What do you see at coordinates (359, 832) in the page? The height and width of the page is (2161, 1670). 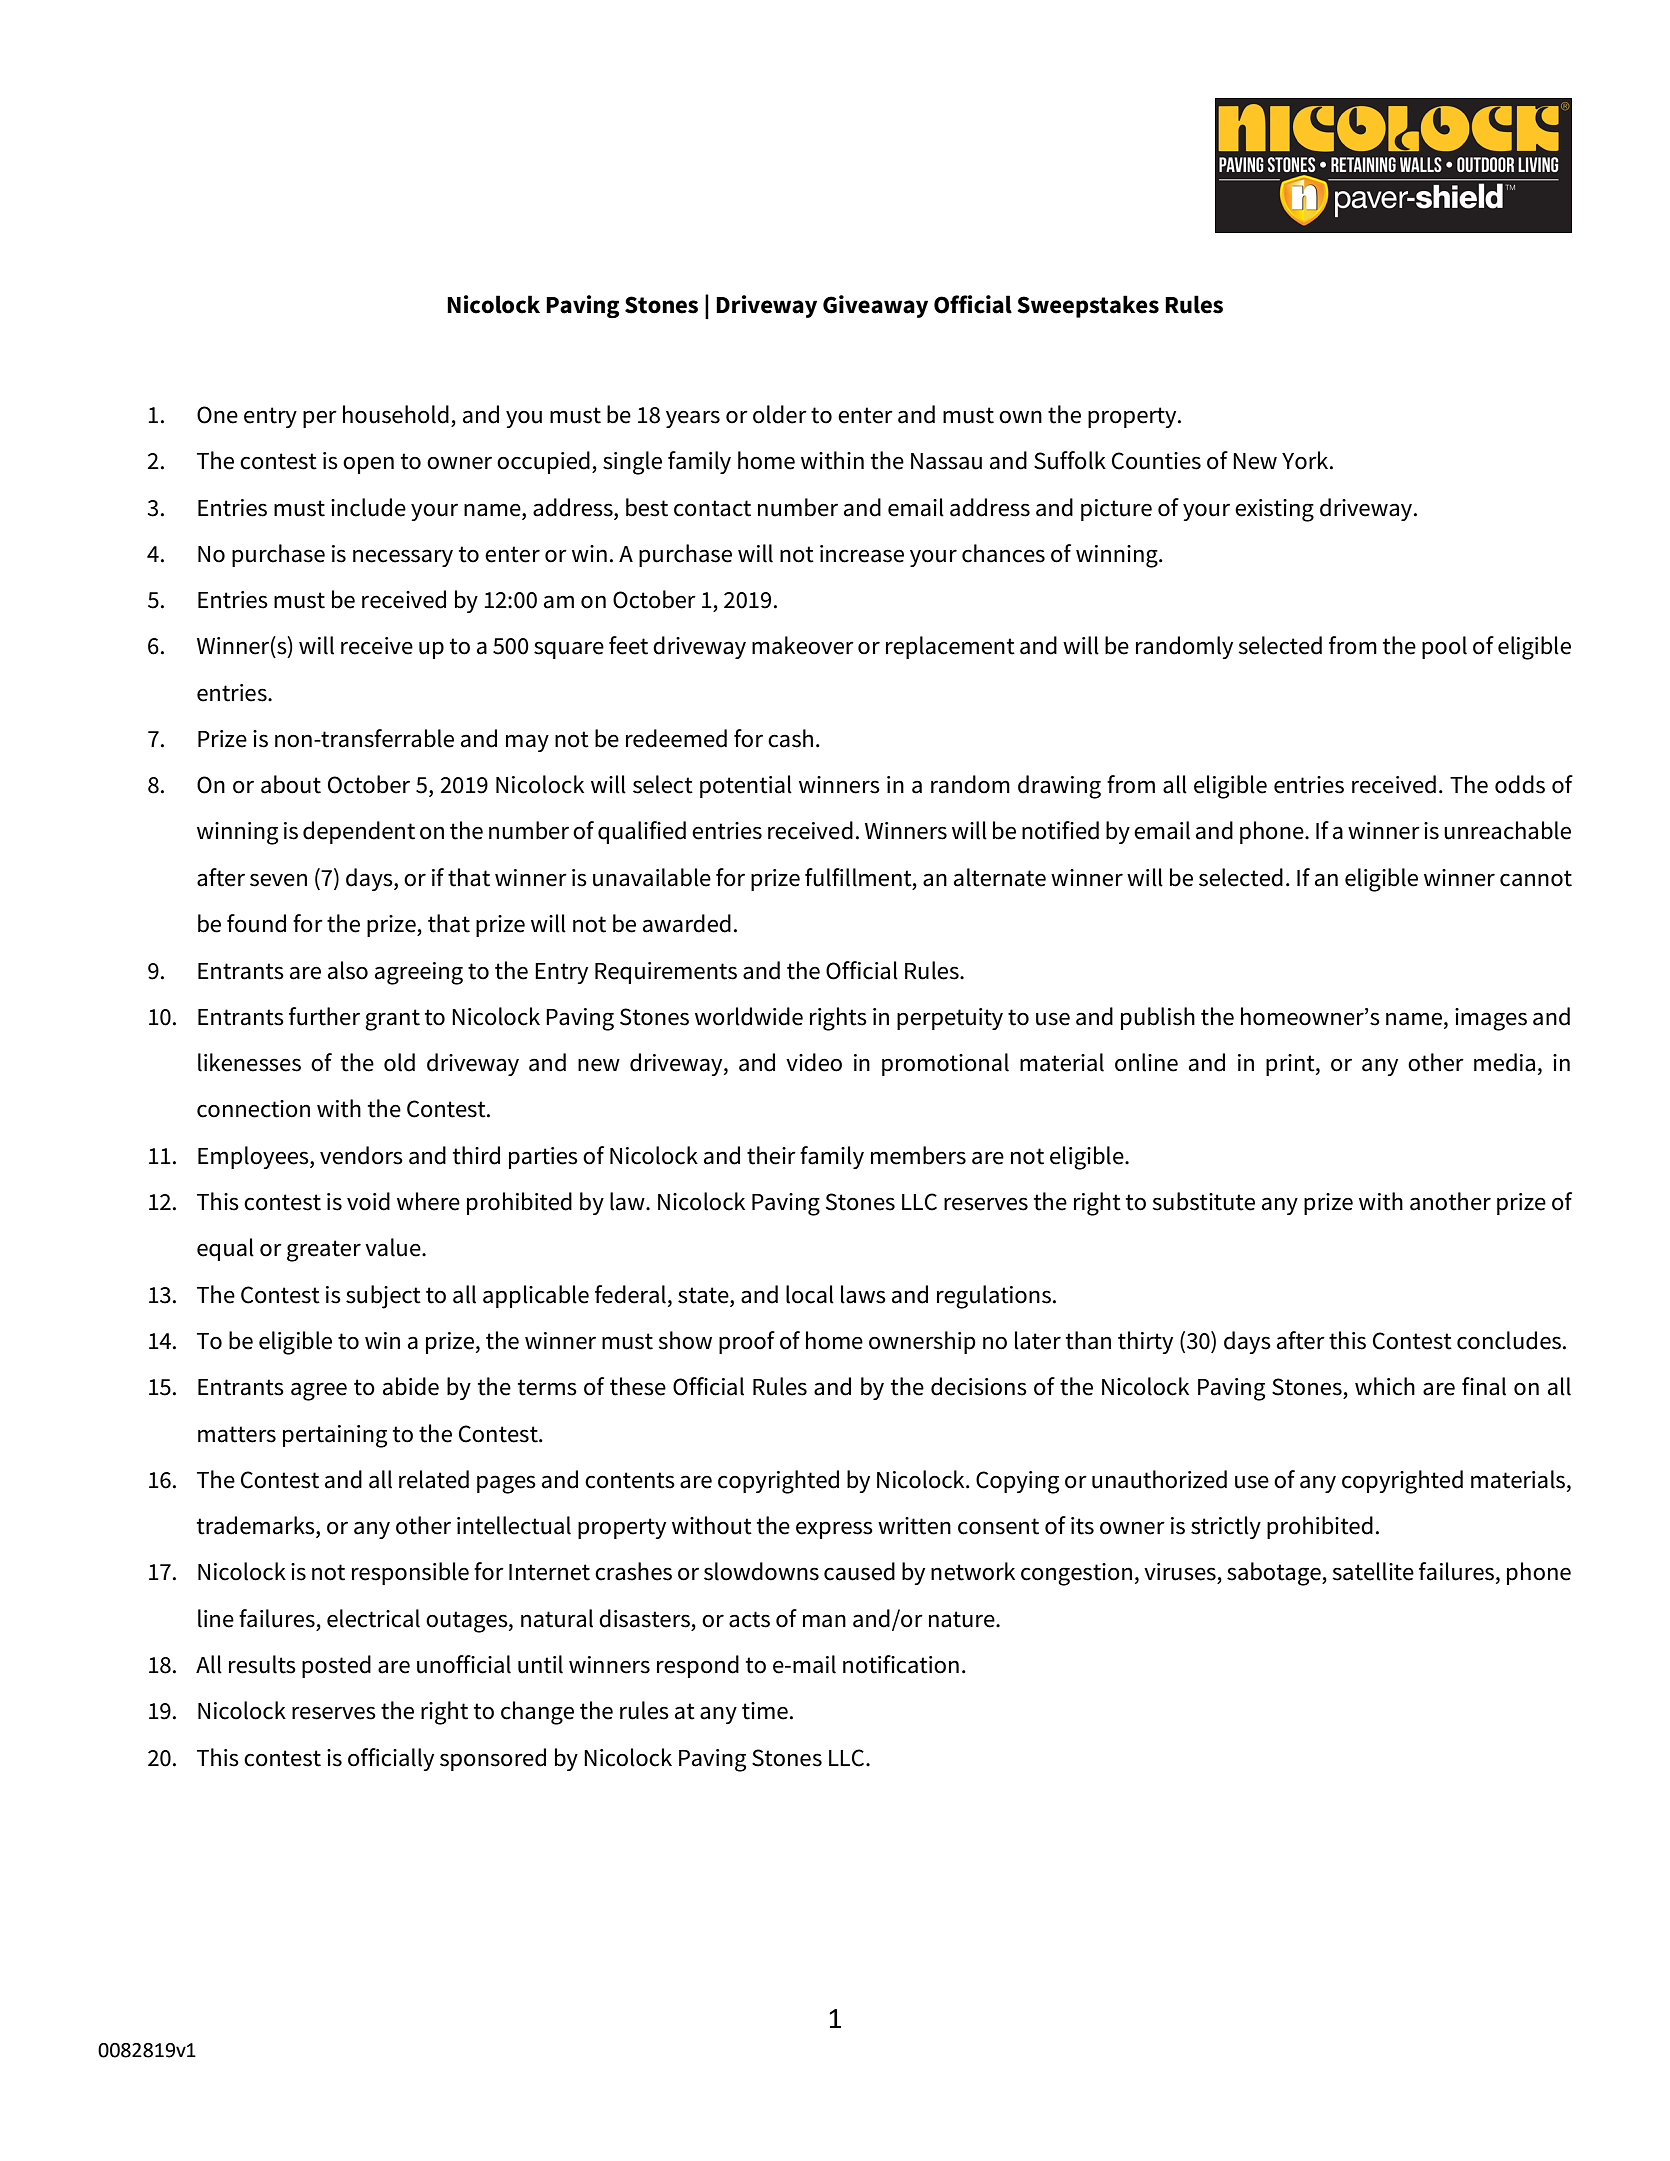 I see `dependent` at bounding box center [359, 832].
